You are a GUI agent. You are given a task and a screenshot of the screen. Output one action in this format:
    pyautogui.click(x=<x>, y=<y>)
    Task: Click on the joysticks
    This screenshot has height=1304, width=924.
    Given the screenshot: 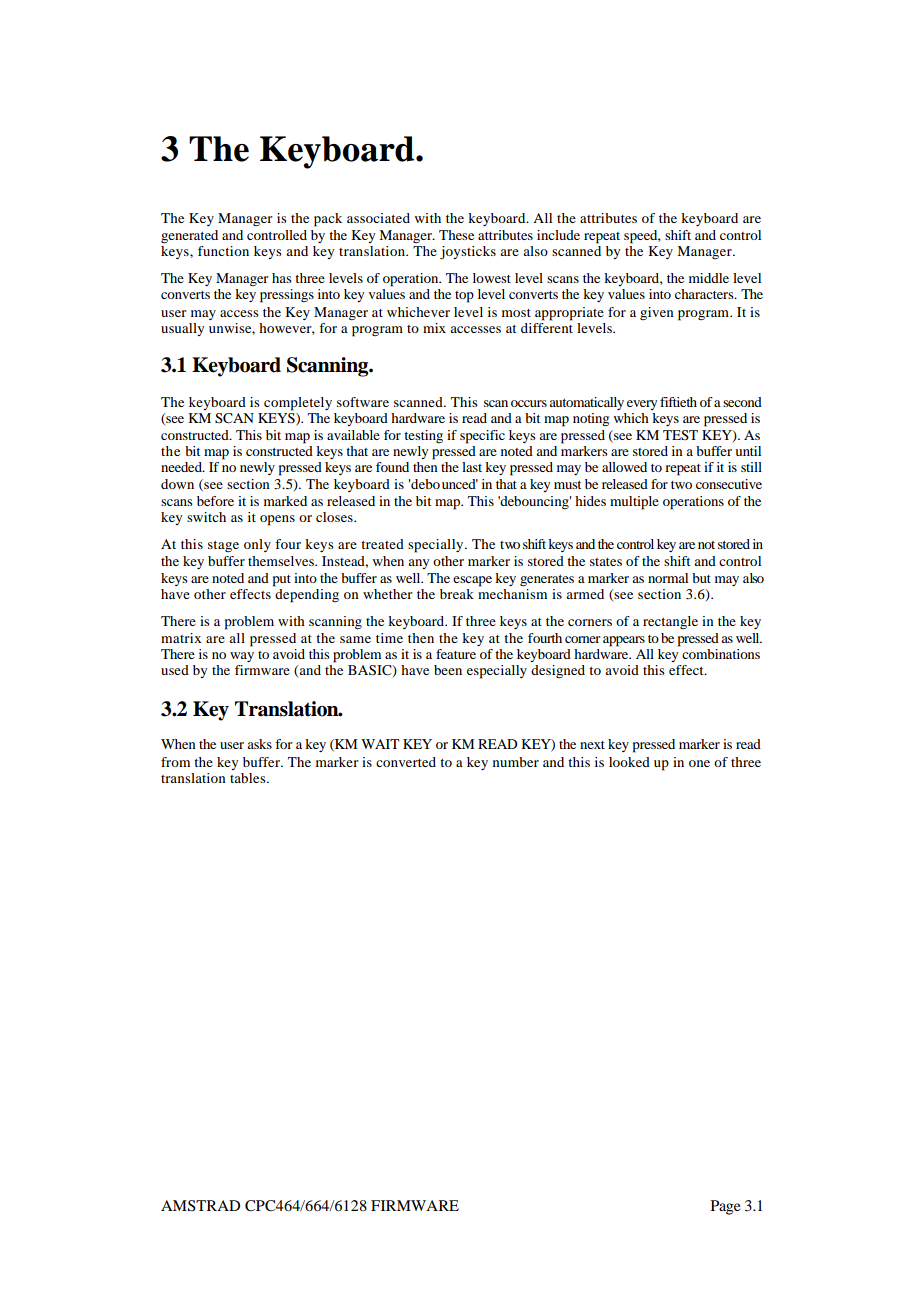 What is the action you would take?
    pyautogui.click(x=468, y=253)
